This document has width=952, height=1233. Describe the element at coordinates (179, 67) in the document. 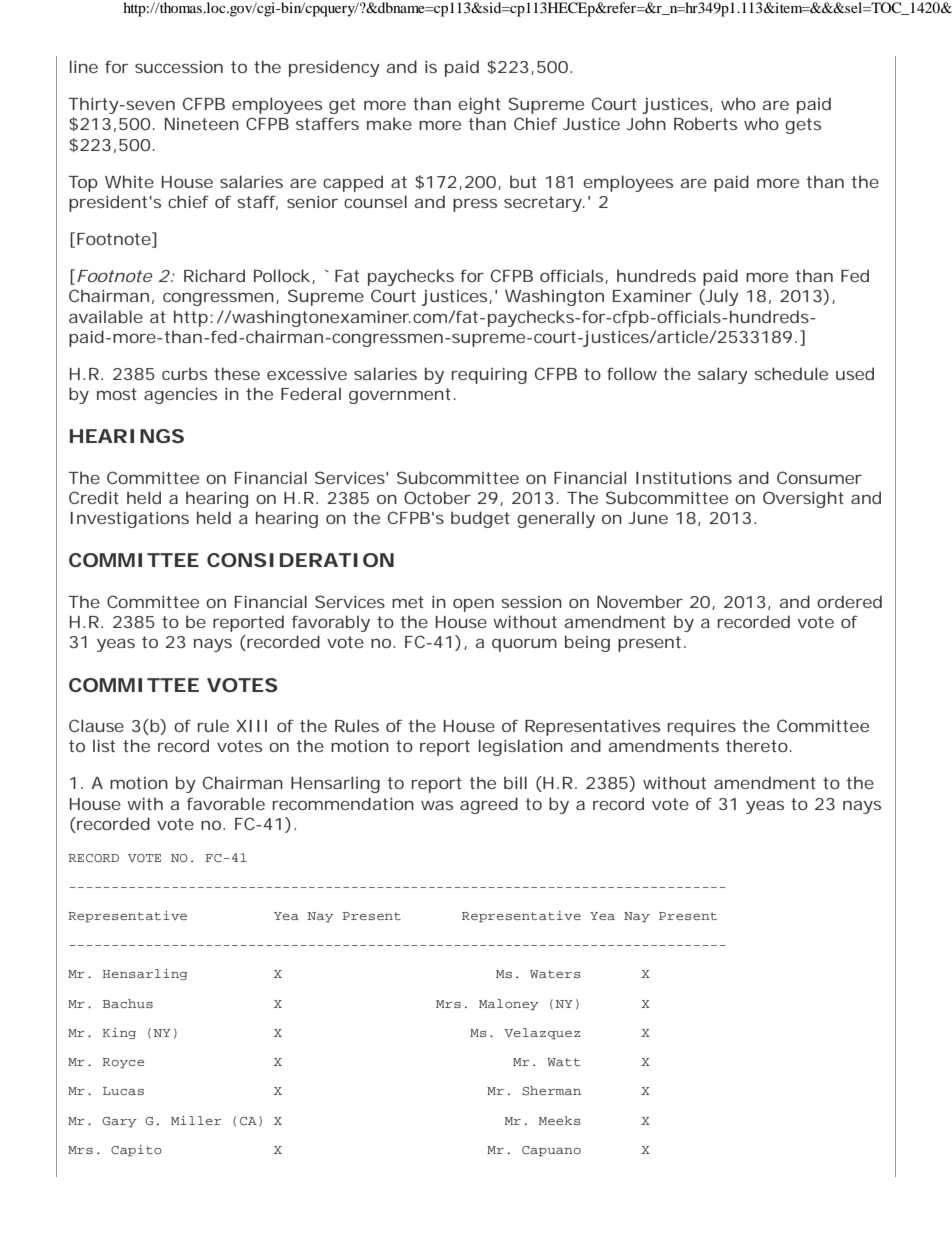

I see `succession` at that location.
